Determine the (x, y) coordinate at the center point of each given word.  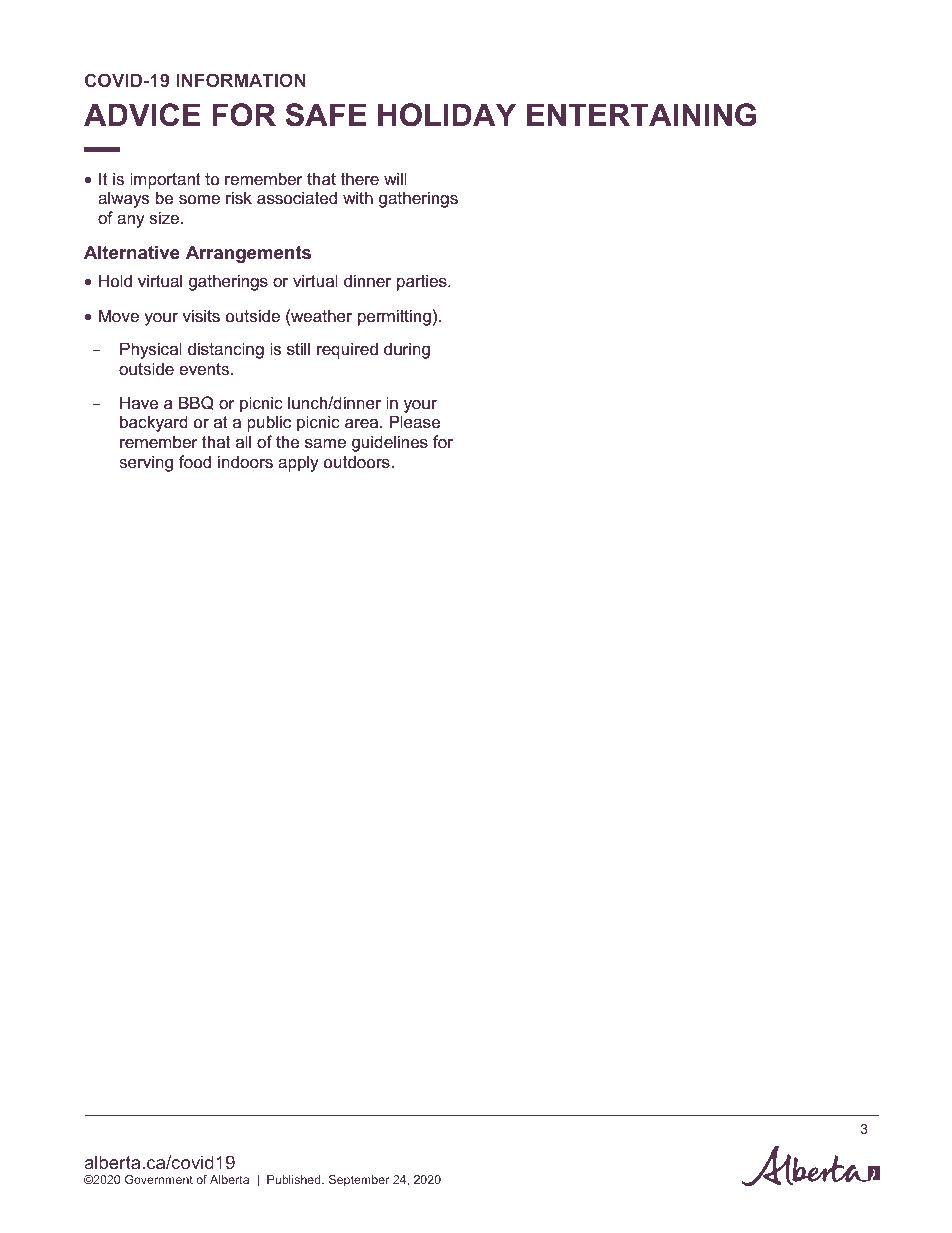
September (359, 1181)
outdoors (357, 461)
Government (159, 1179)
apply (298, 463)
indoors (245, 461)
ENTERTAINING (641, 115)
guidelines (390, 443)
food (195, 461)
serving (146, 463)
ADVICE (142, 115)
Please (415, 421)
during (407, 350)
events (204, 369)
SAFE (326, 115)
